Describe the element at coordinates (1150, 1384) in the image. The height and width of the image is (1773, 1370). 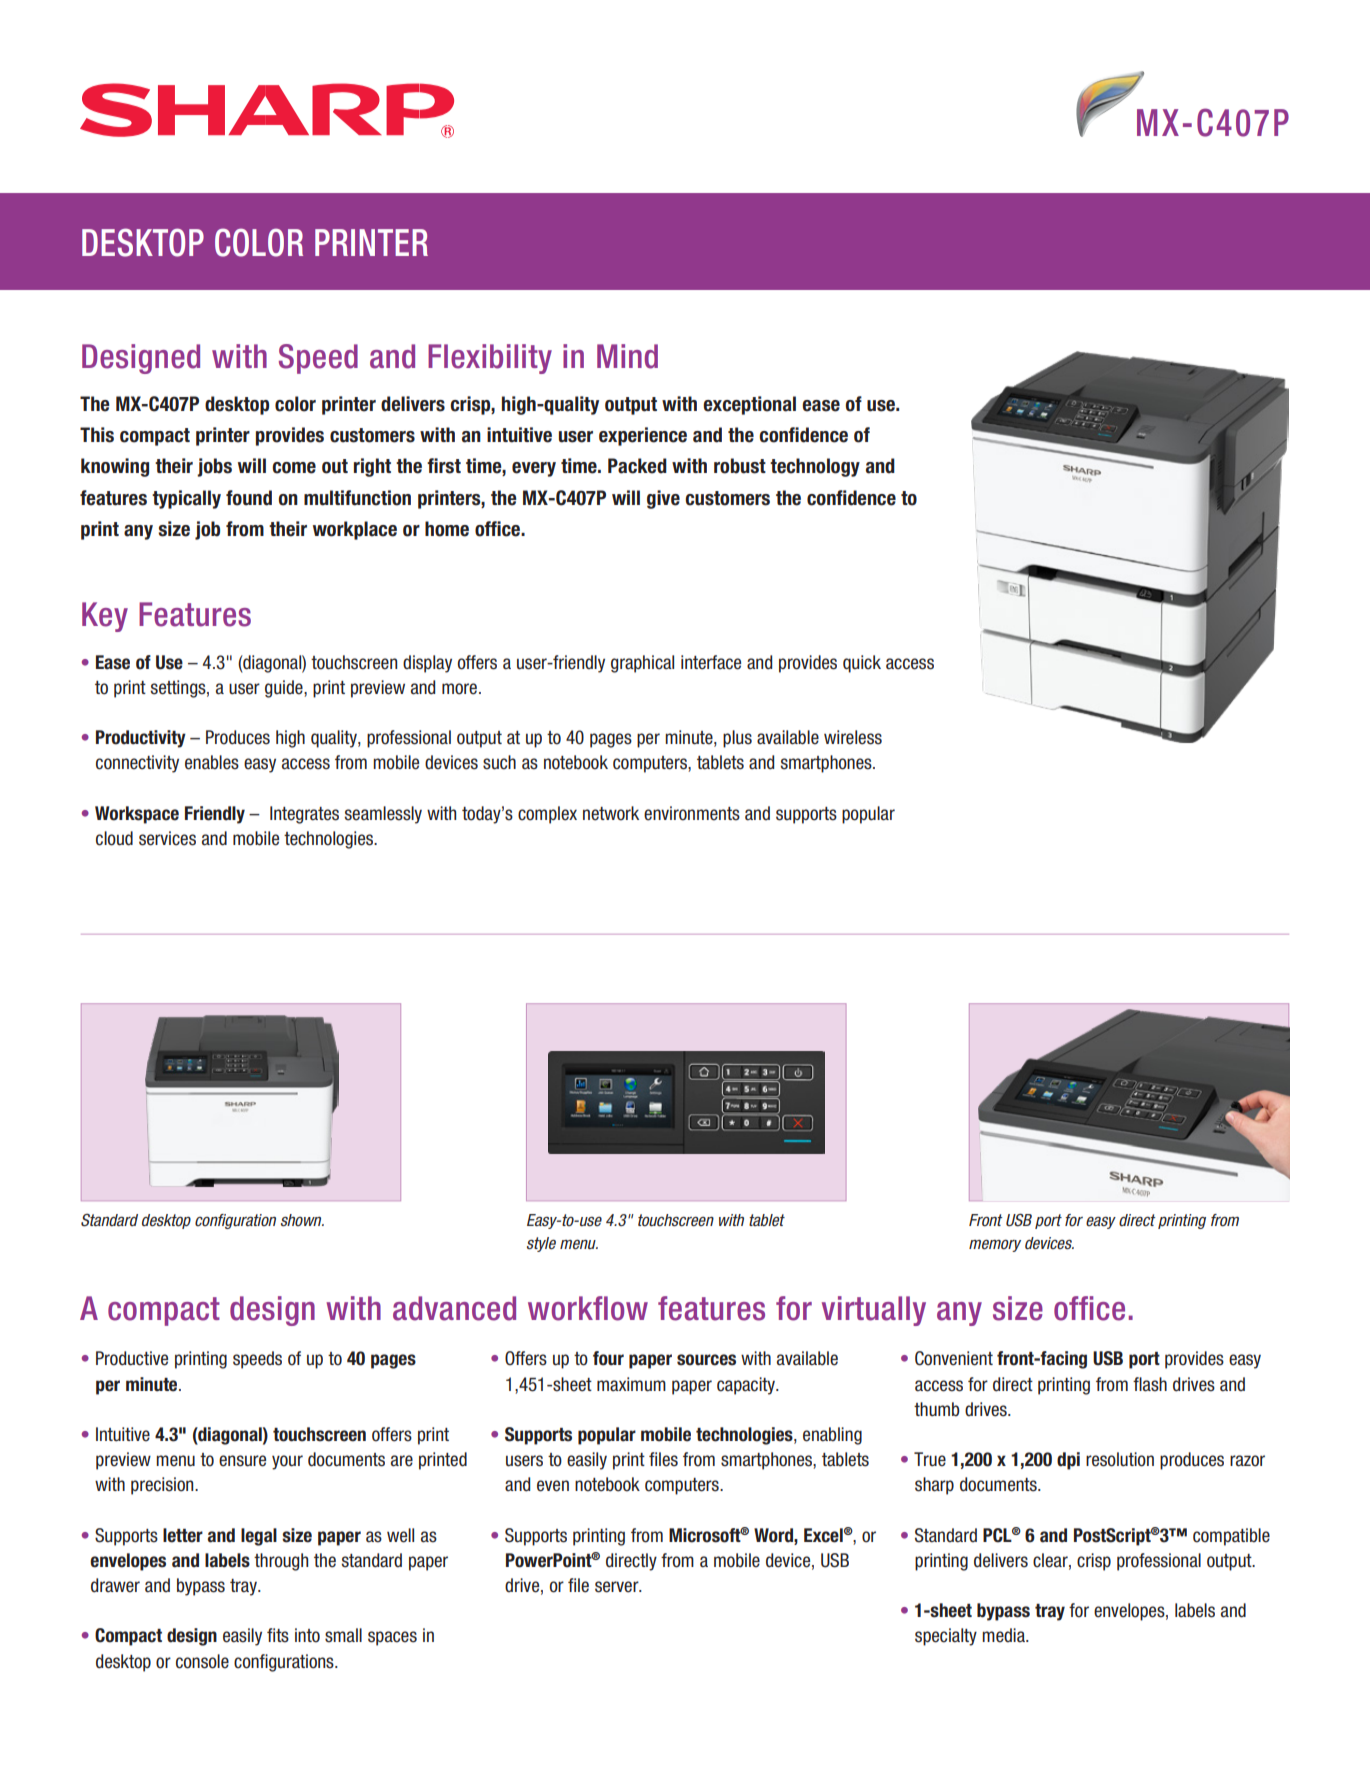
I see `flash` at that location.
